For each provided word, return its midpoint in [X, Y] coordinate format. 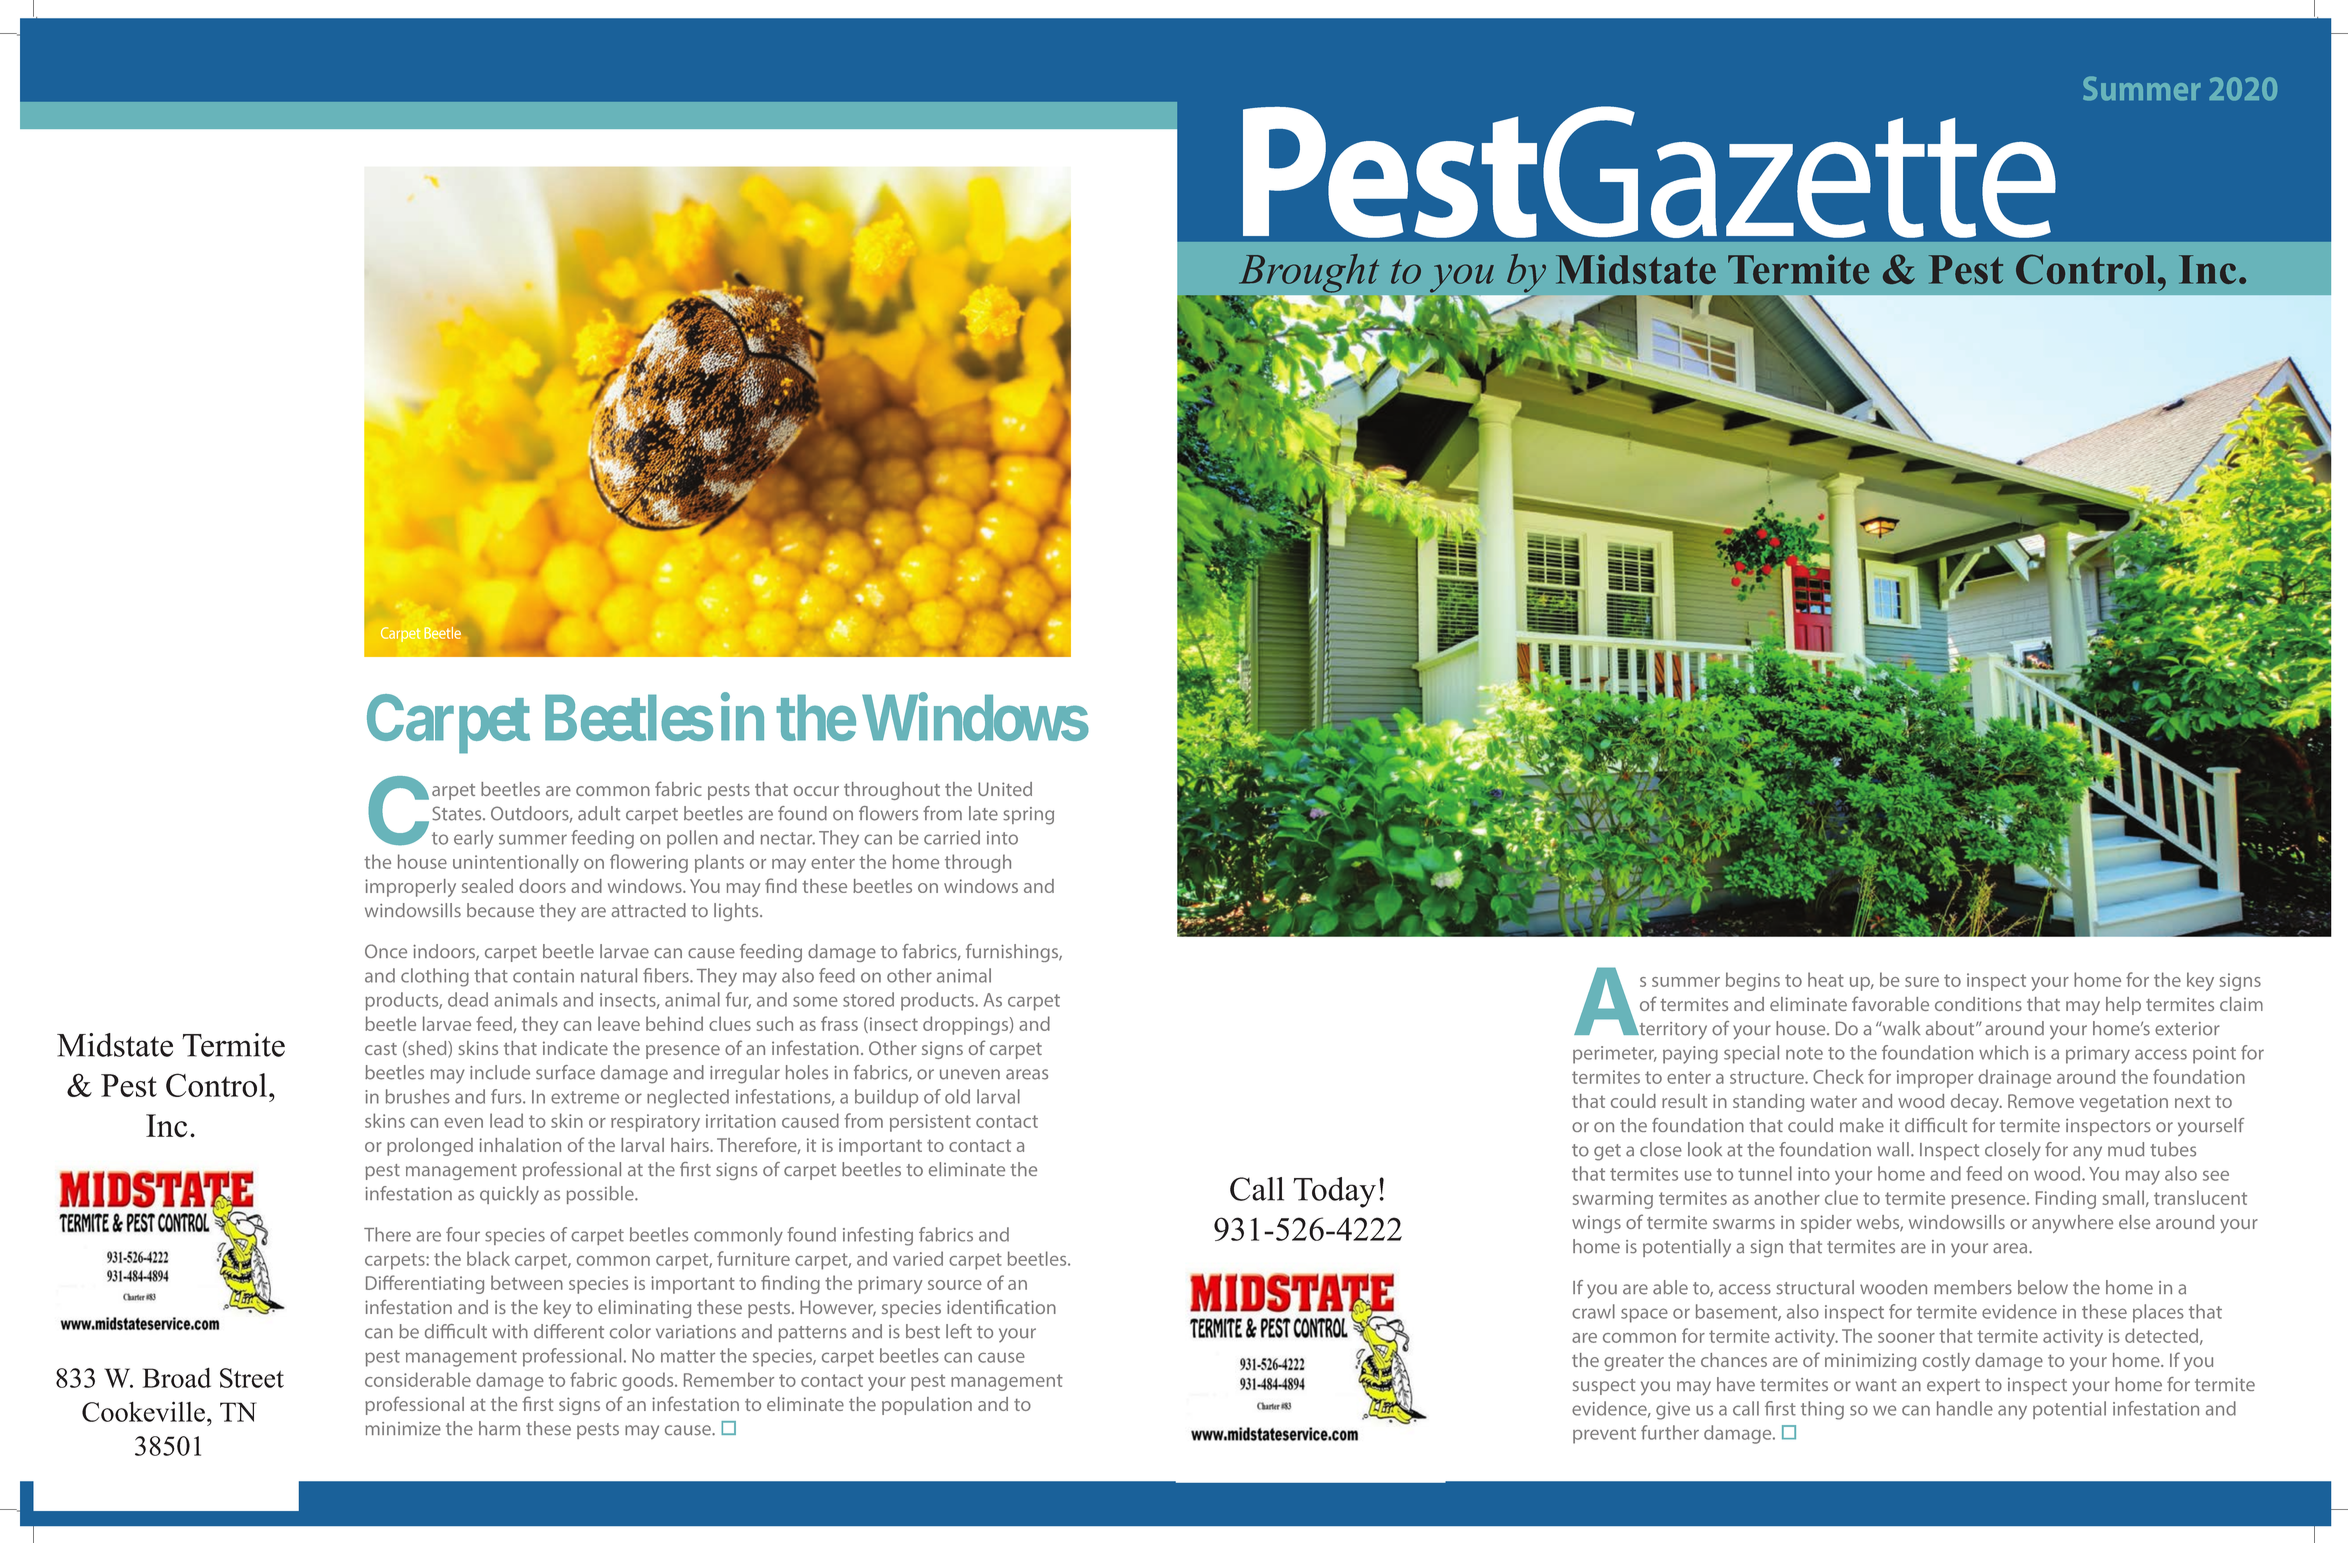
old [957, 1096]
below [2043, 1287]
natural [609, 975]
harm [499, 1428]
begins [1753, 981]
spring [1028, 816]
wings [1596, 1224]
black [488, 1258]
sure [1922, 982]
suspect [1604, 1387]
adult [599, 813]
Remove [2041, 1101]
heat [1826, 979]
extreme [585, 1097]
